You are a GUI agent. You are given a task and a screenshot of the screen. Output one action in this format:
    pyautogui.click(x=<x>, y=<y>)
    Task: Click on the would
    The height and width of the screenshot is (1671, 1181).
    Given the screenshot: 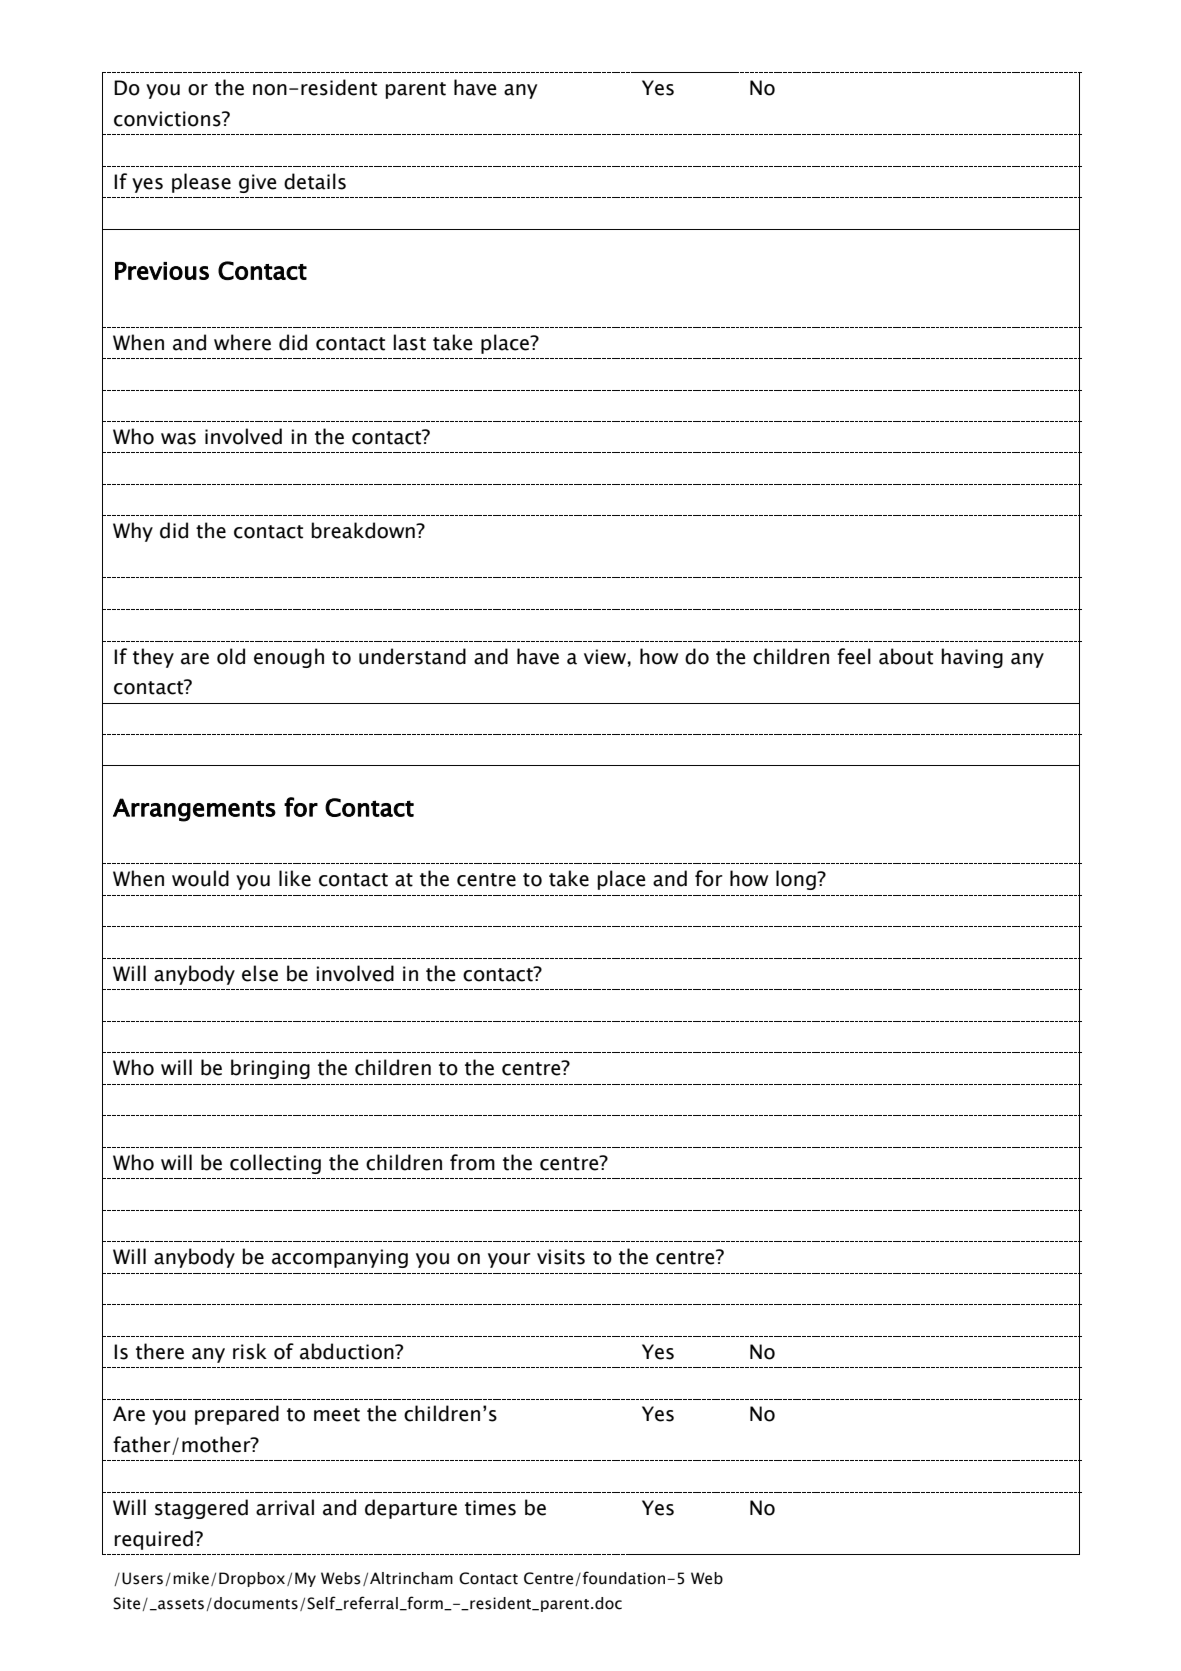 What is the action you would take?
    pyautogui.click(x=200, y=878)
